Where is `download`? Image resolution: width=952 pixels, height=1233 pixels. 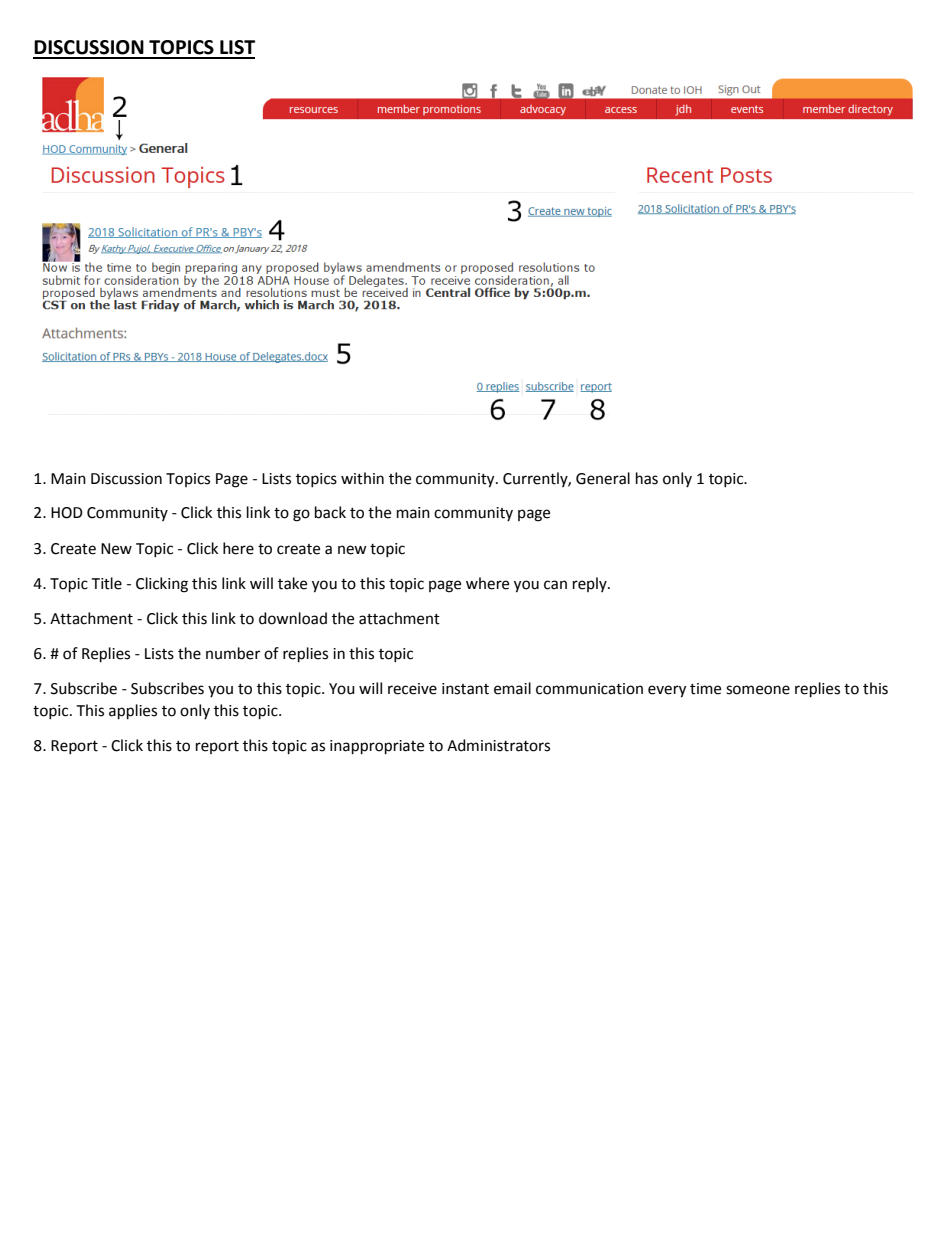 download is located at coordinates (293, 618).
